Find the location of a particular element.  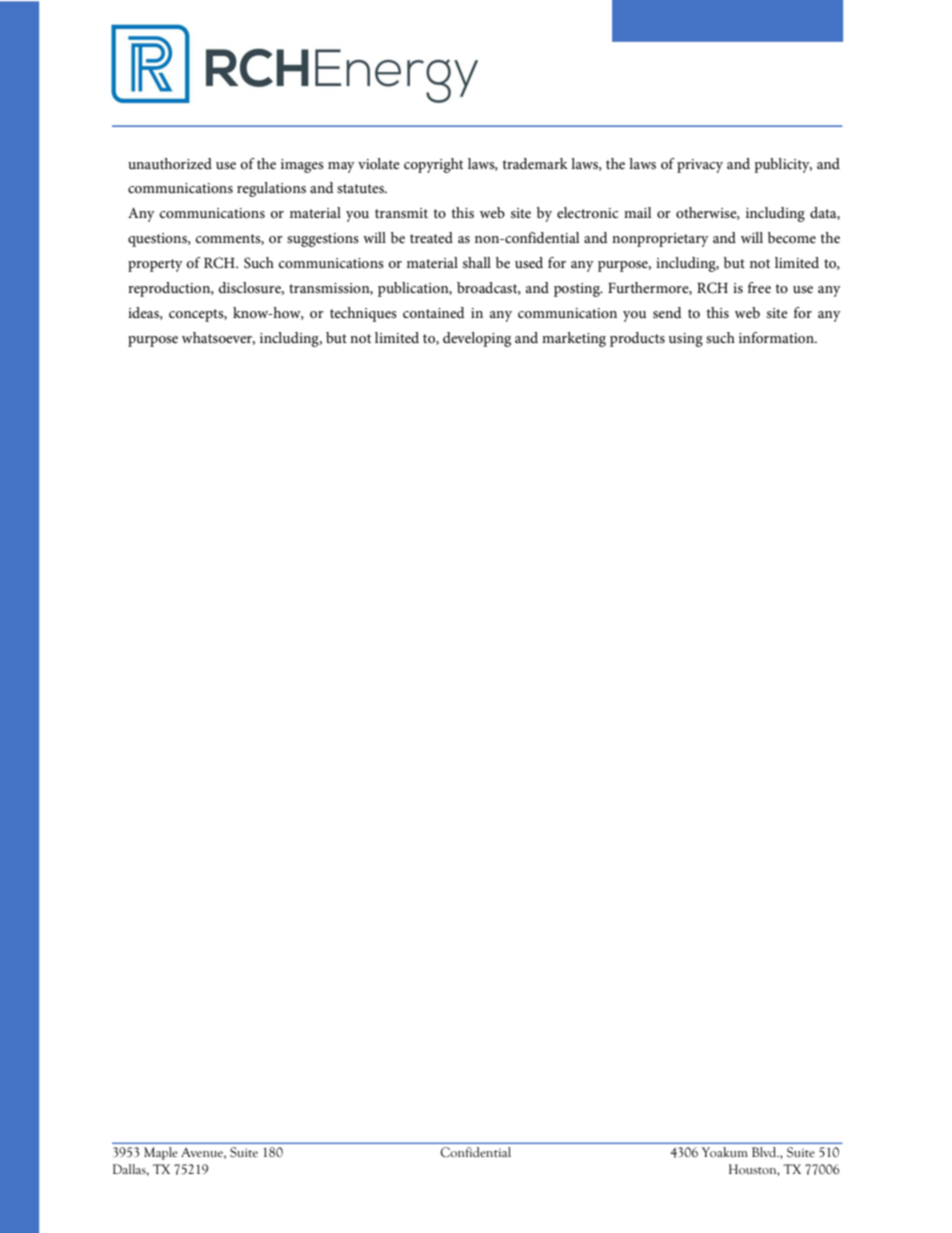

techniques is located at coordinates (363, 314).
